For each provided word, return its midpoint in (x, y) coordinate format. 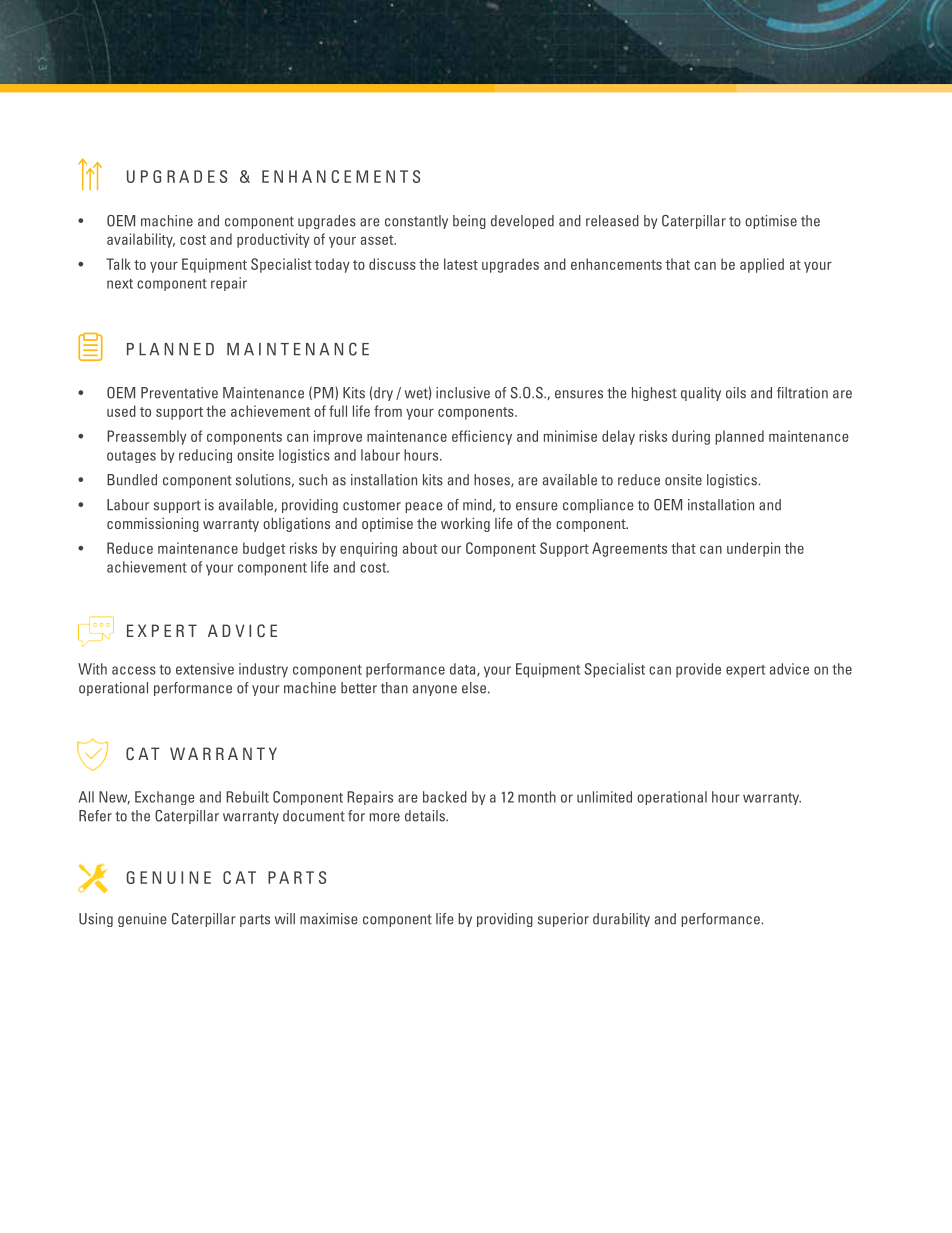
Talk (118, 264)
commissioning (153, 525)
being (469, 222)
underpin (753, 549)
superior (563, 920)
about (420, 548)
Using (96, 920)
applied (762, 265)
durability (621, 920)
